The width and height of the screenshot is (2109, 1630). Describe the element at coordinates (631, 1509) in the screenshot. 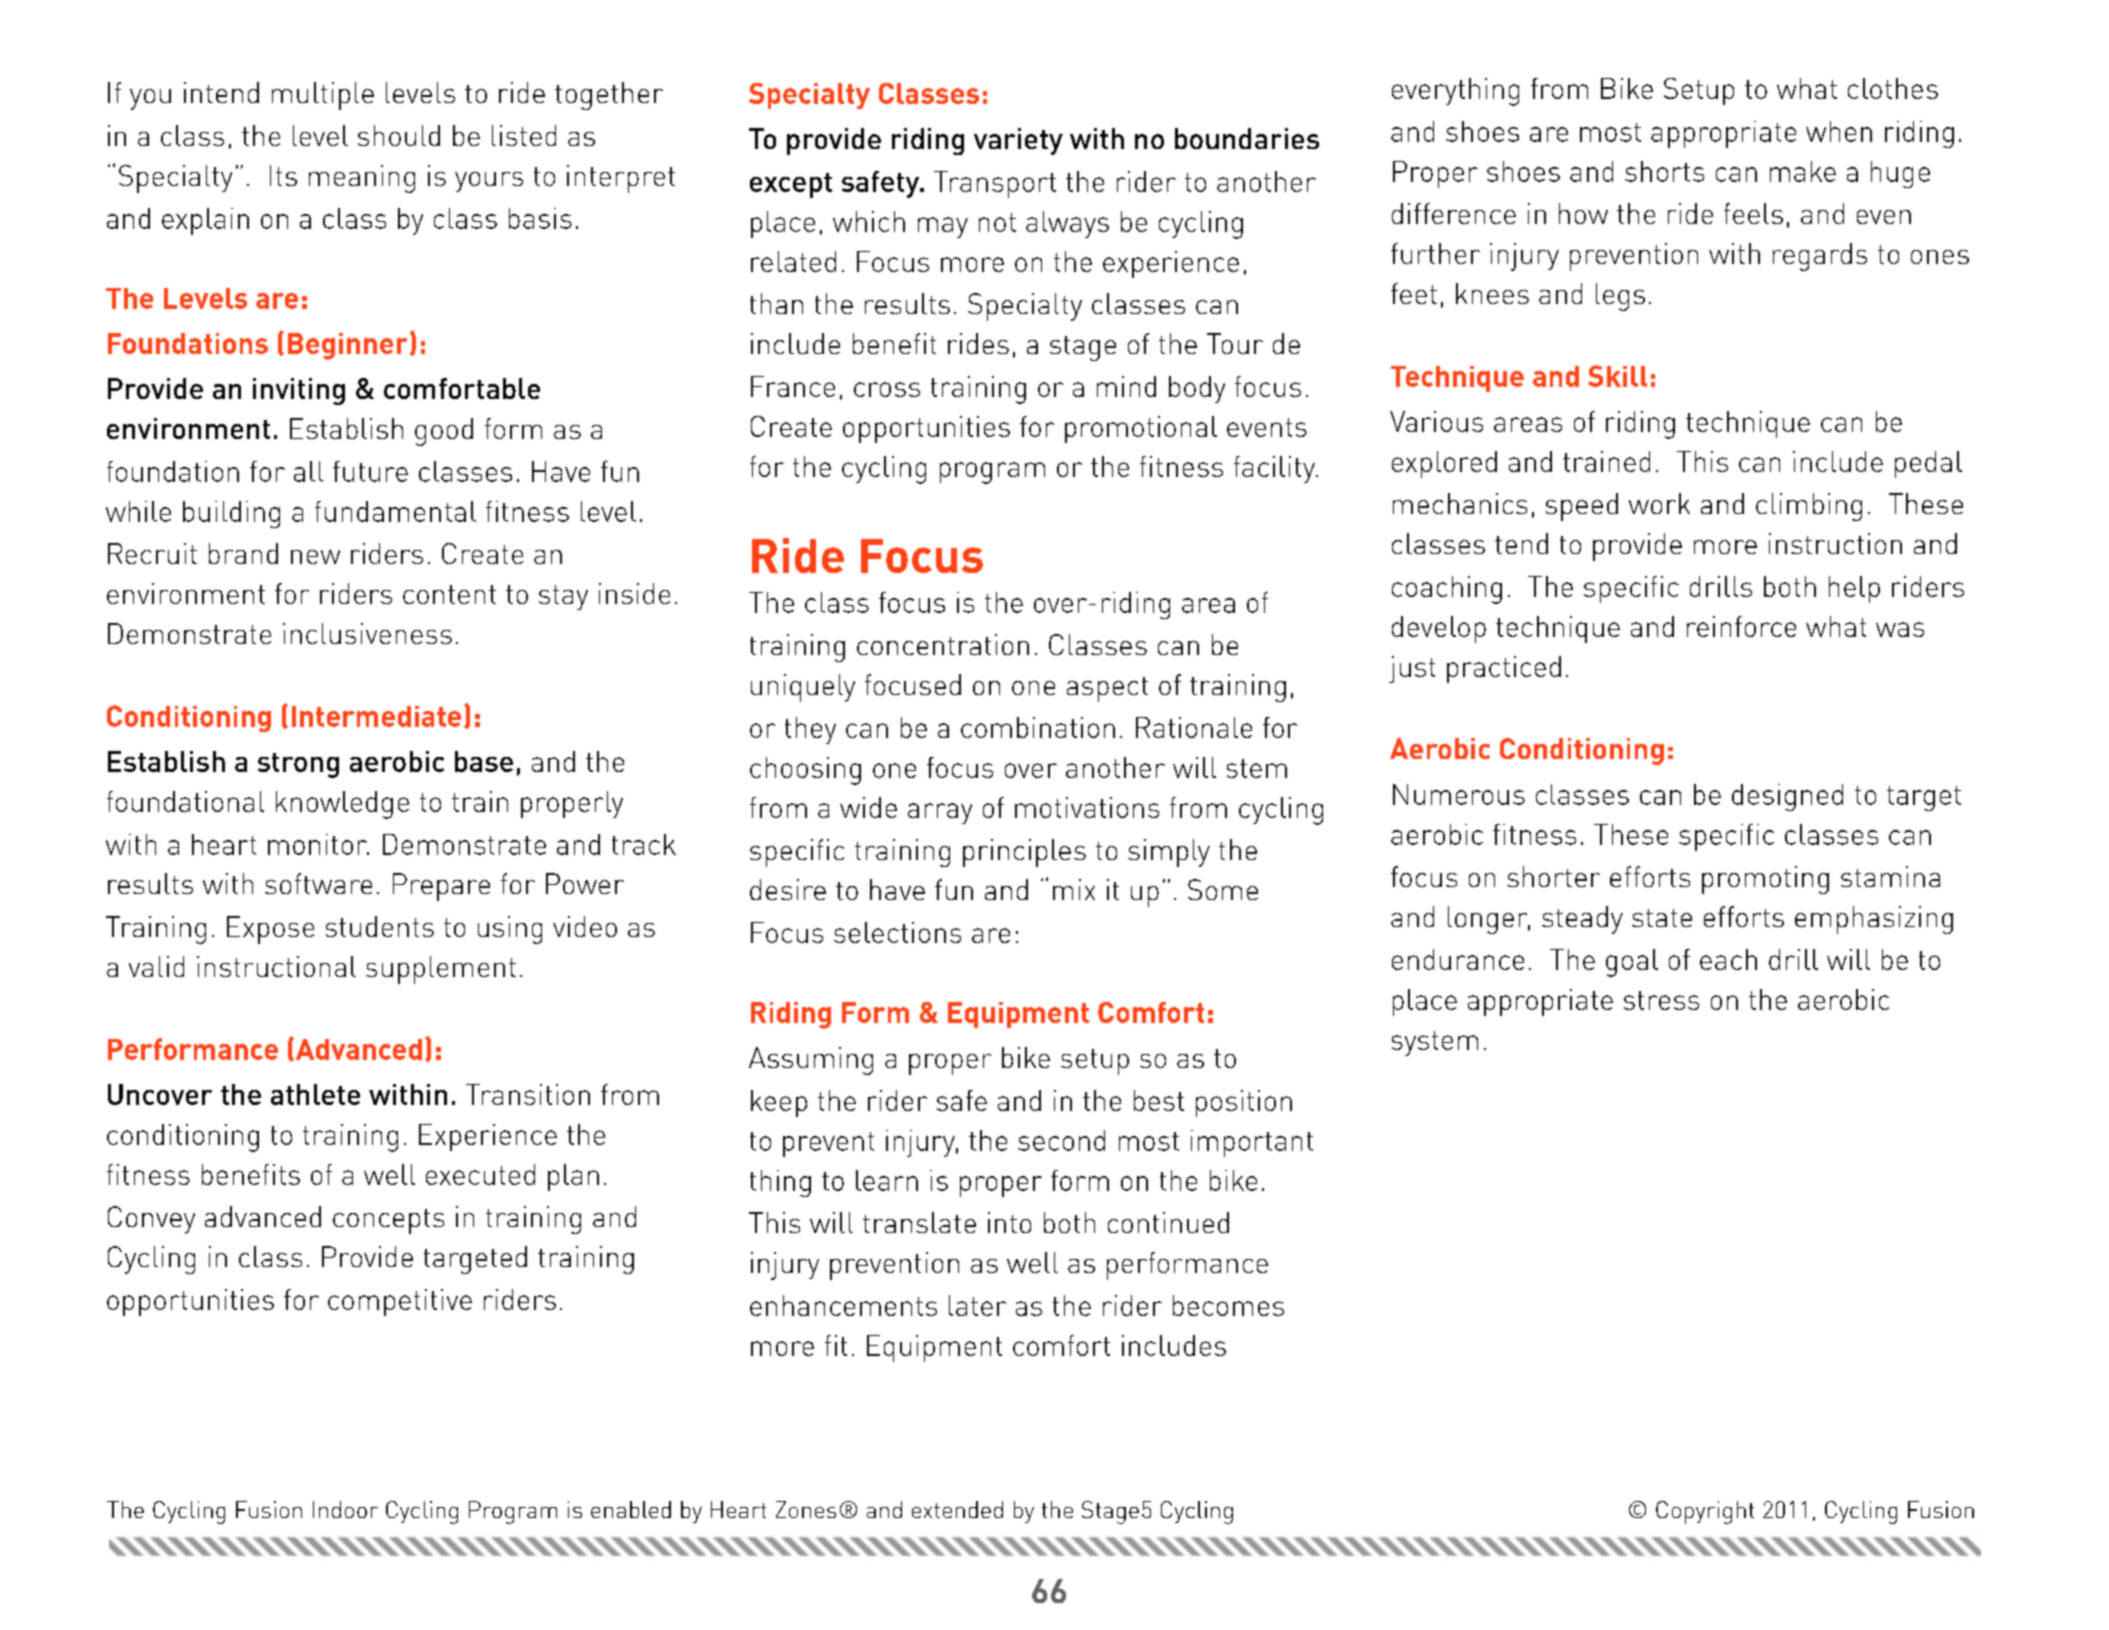

I see `enabled` at that location.
